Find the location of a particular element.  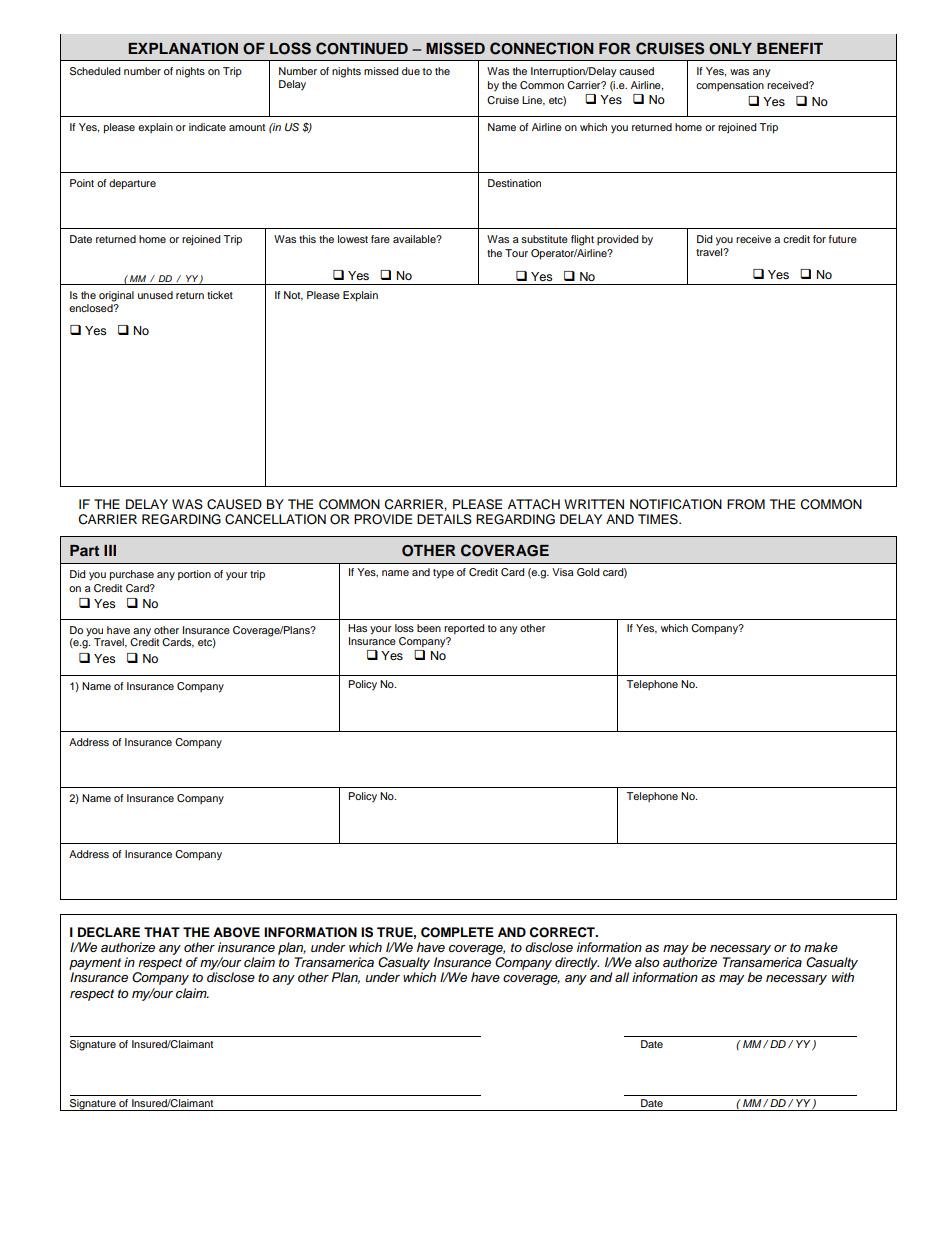

unused is located at coordinates (155, 295).
